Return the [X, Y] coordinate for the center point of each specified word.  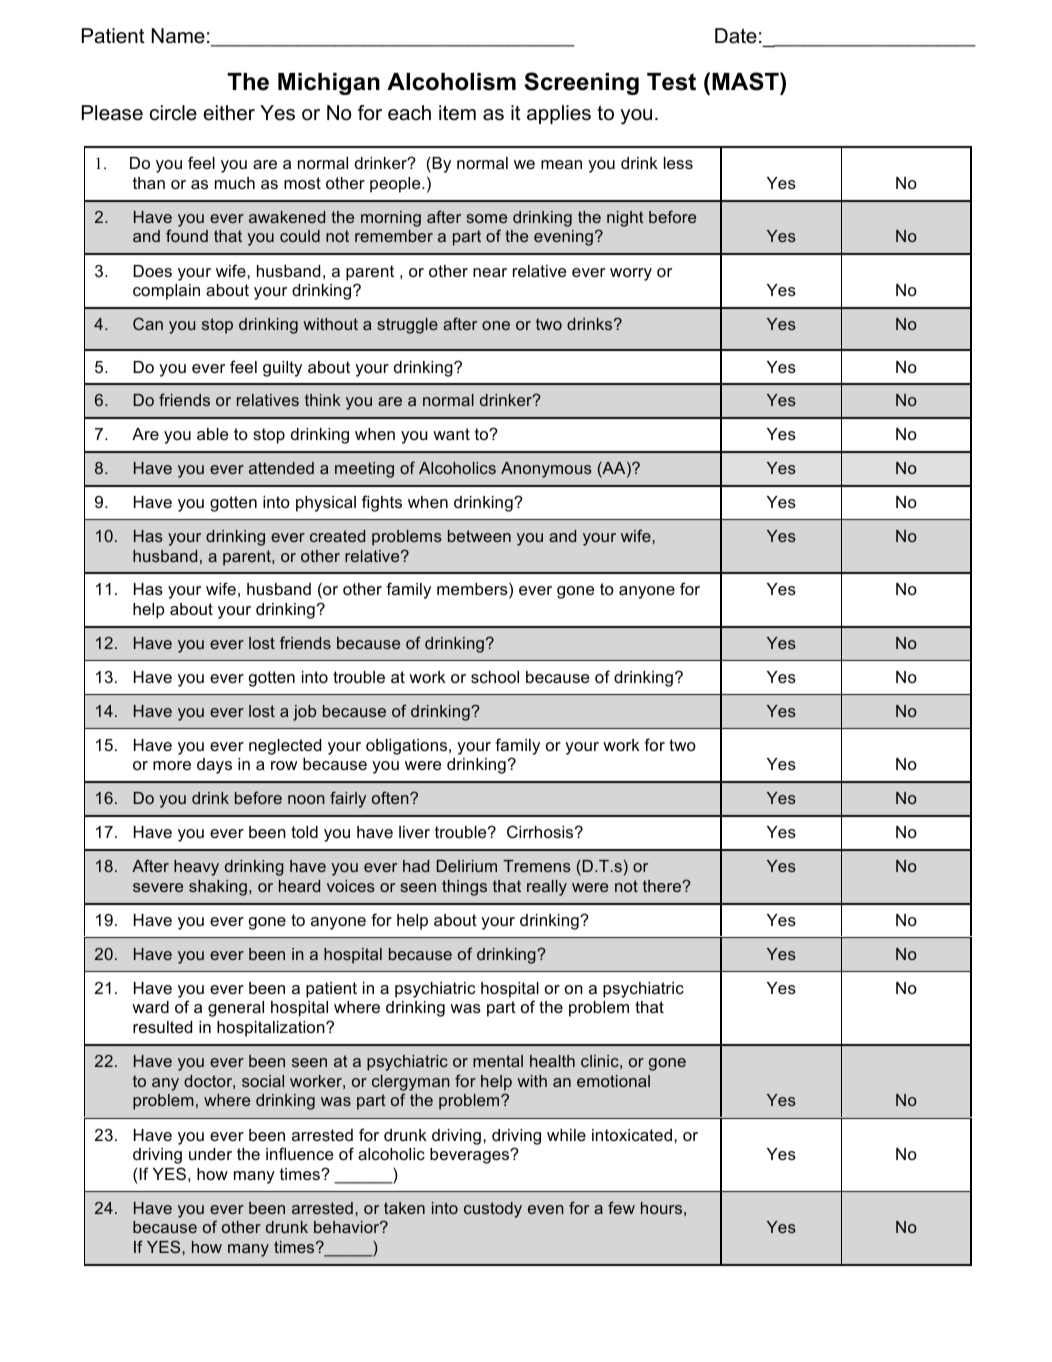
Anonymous [546, 470]
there [663, 886]
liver [414, 832]
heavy [196, 868]
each [409, 113]
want [451, 434]
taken [404, 1208]
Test [671, 82]
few [621, 1207]
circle [173, 113]
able [212, 434]
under [210, 1154]
